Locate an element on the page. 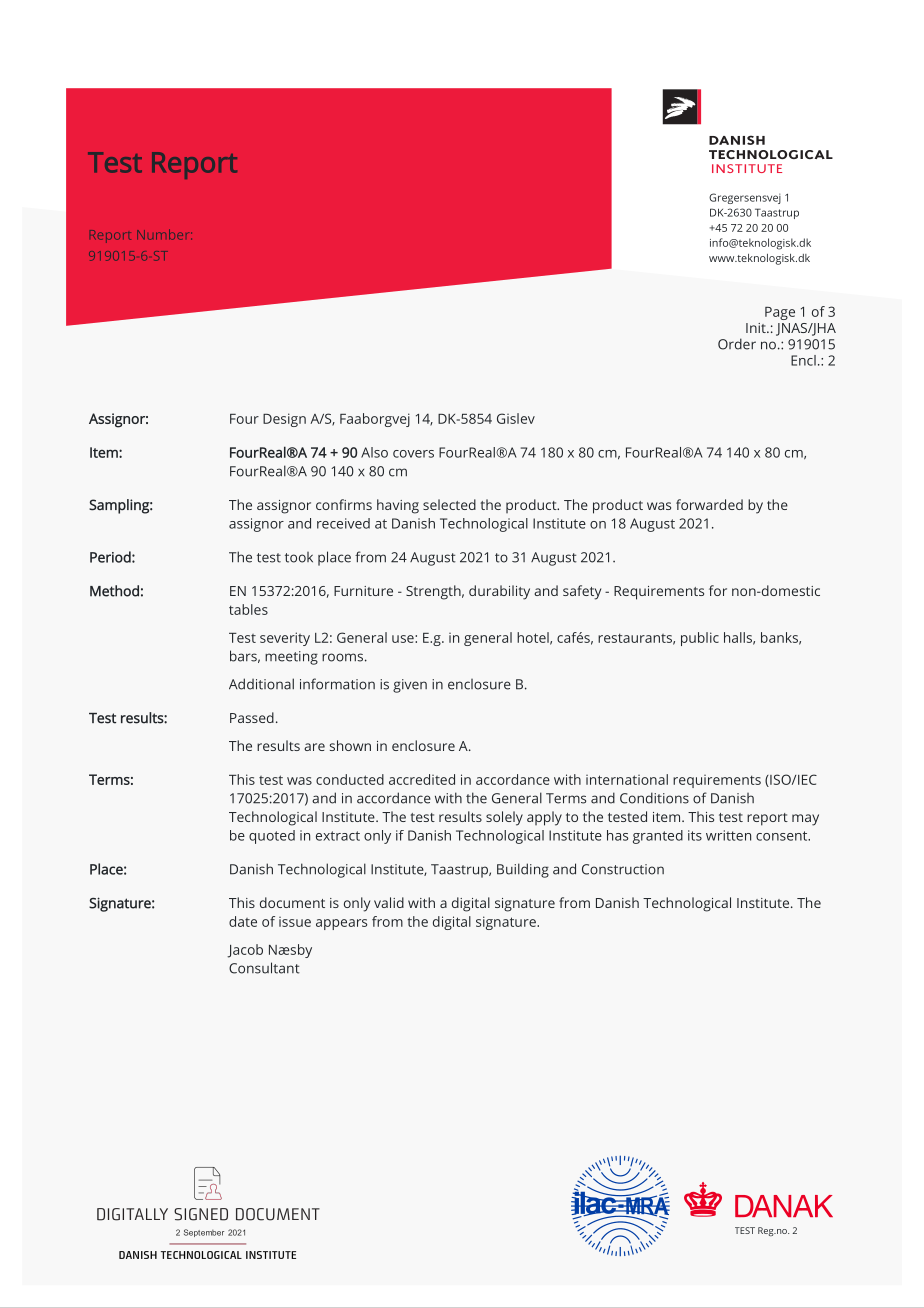 This image has height=1308, width=924. Construction is located at coordinates (623, 869).
